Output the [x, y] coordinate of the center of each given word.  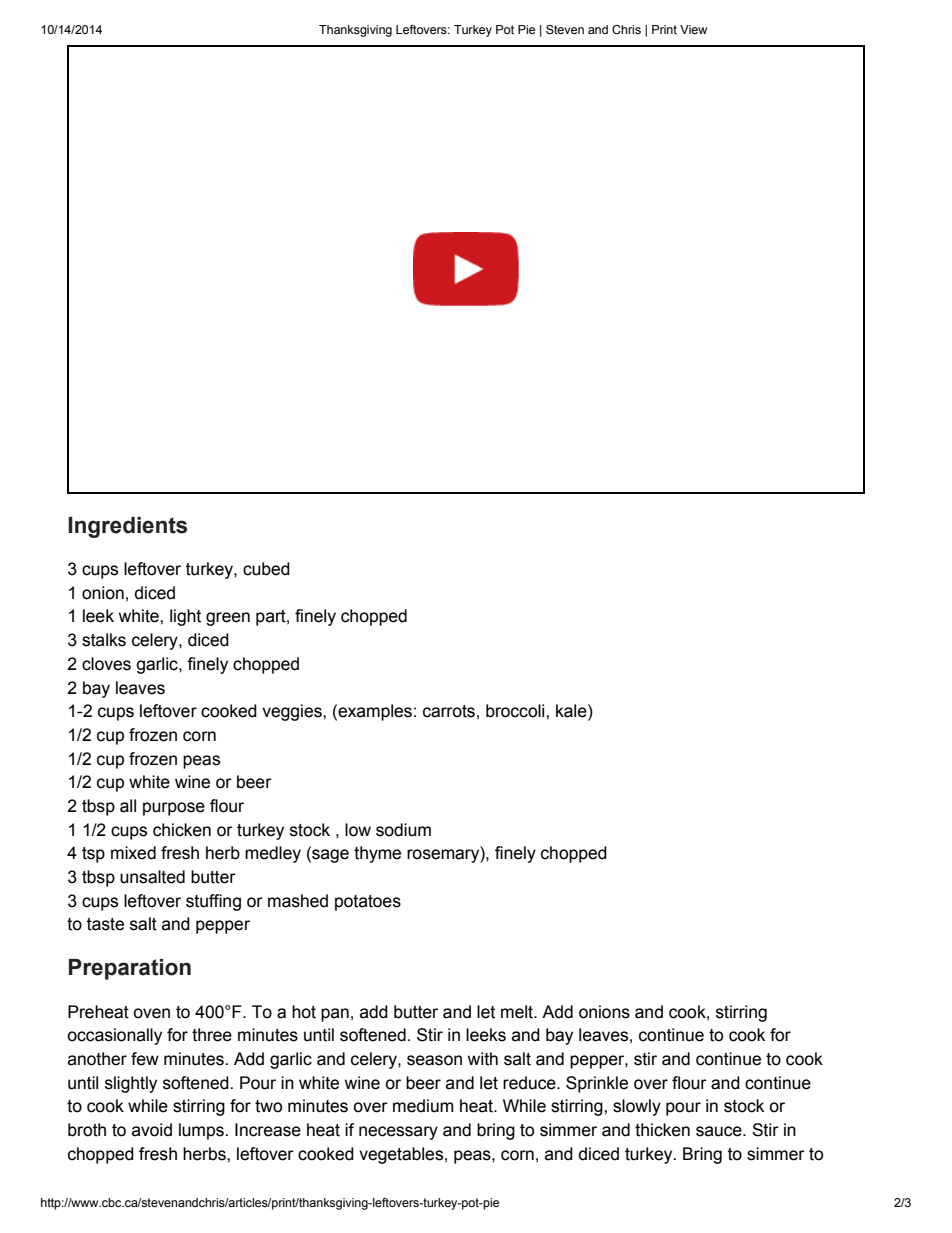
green [228, 619]
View [693, 29]
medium [423, 1106]
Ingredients [127, 527]
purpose [174, 809]
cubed [266, 569]
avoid [152, 1130]
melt [518, 1012]
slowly [637, 1107]
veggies [293, 712]
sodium [403, 830]
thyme [377, 854]
